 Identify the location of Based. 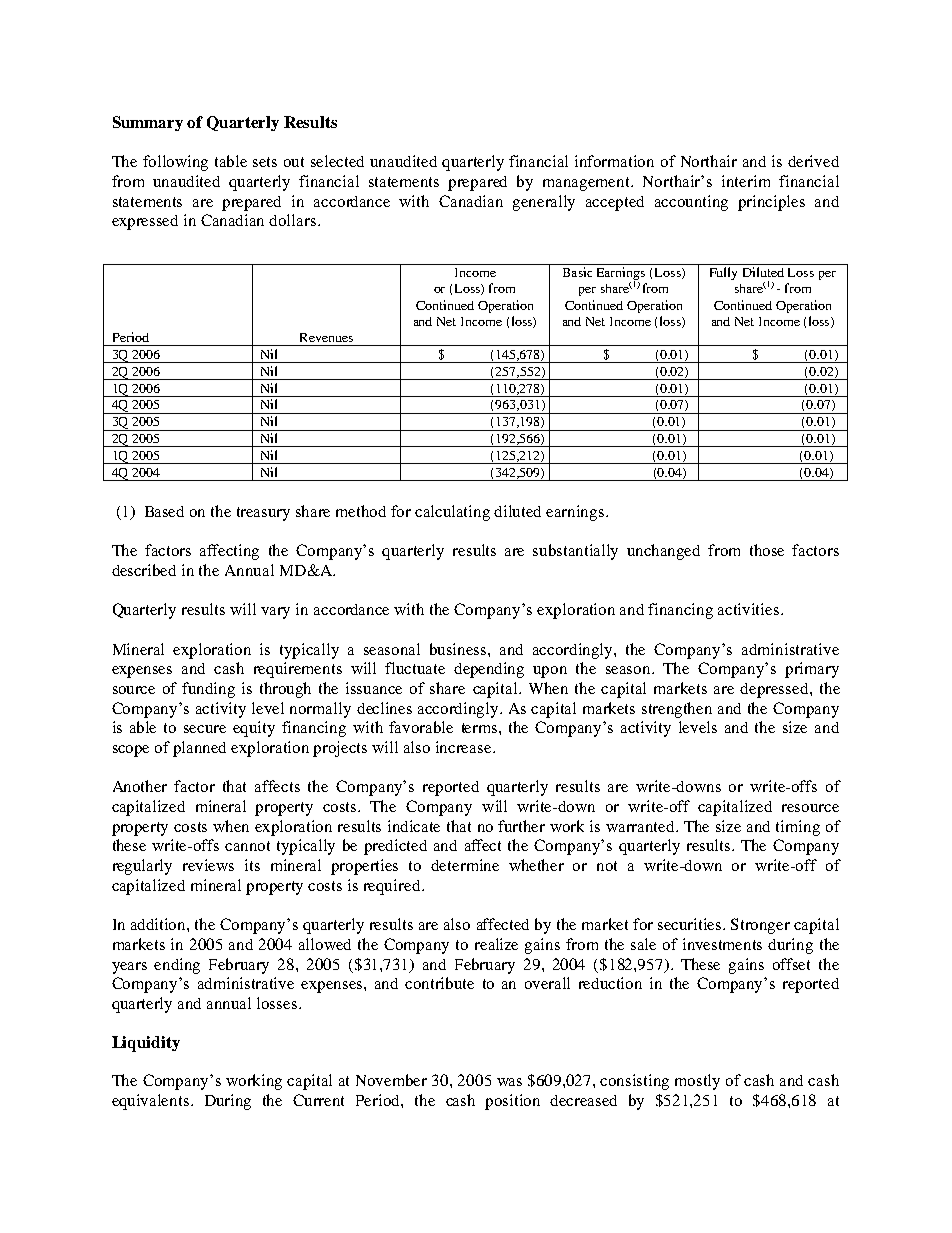
(164, 511).
